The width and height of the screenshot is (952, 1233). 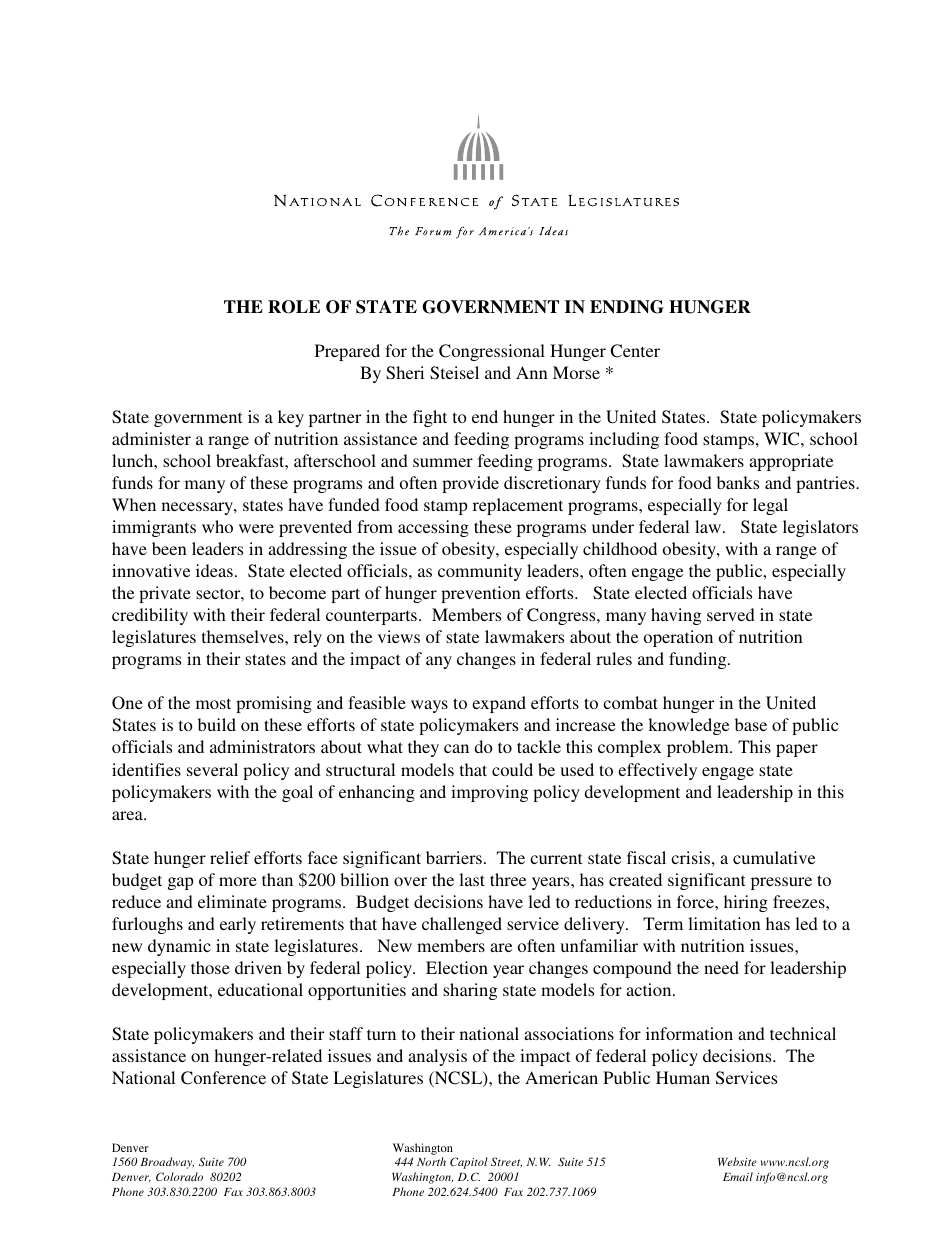 I want to click on ROLE, so click(x=294, y=307).
